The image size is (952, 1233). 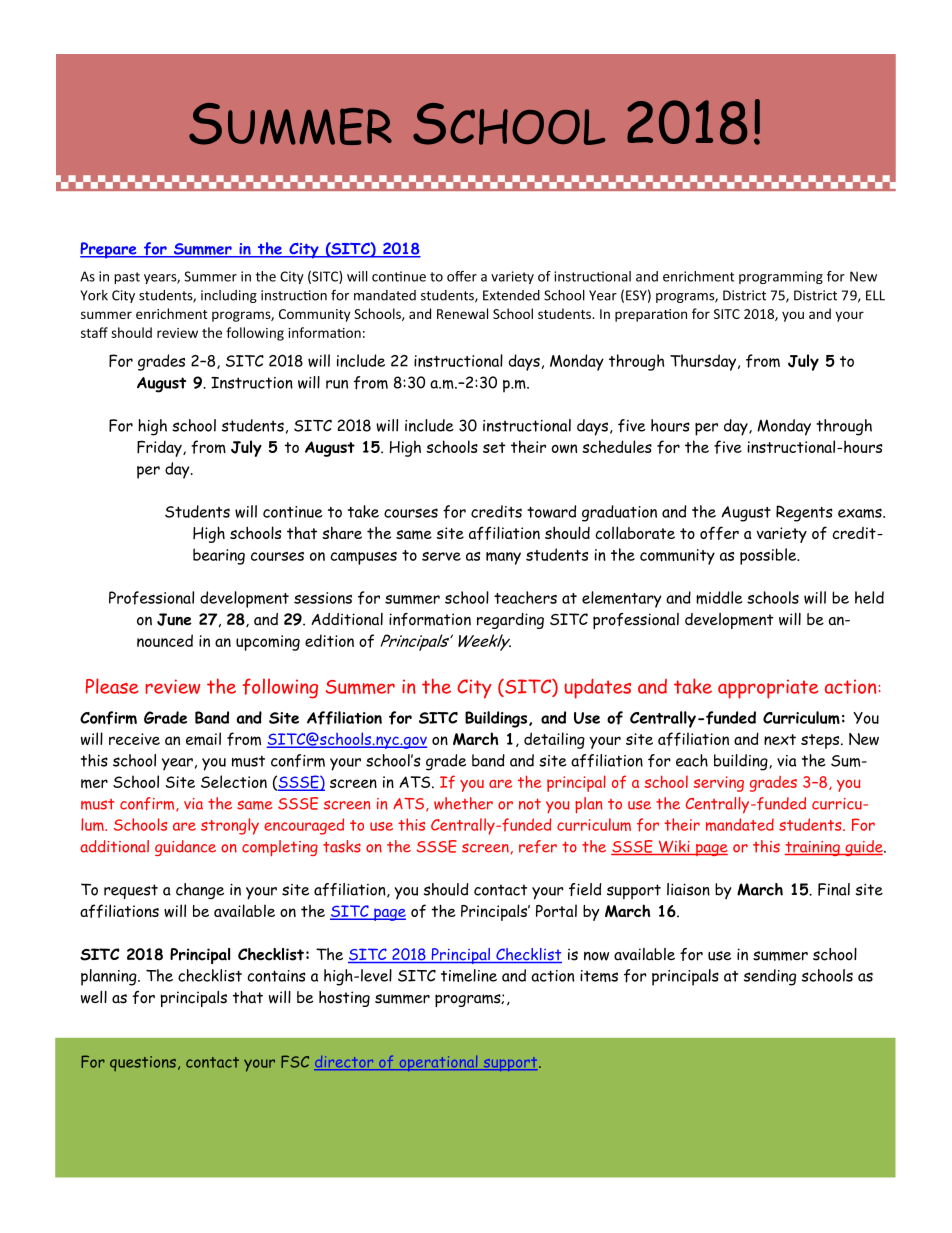 I want to click on June, so click(x=174, y=619).
